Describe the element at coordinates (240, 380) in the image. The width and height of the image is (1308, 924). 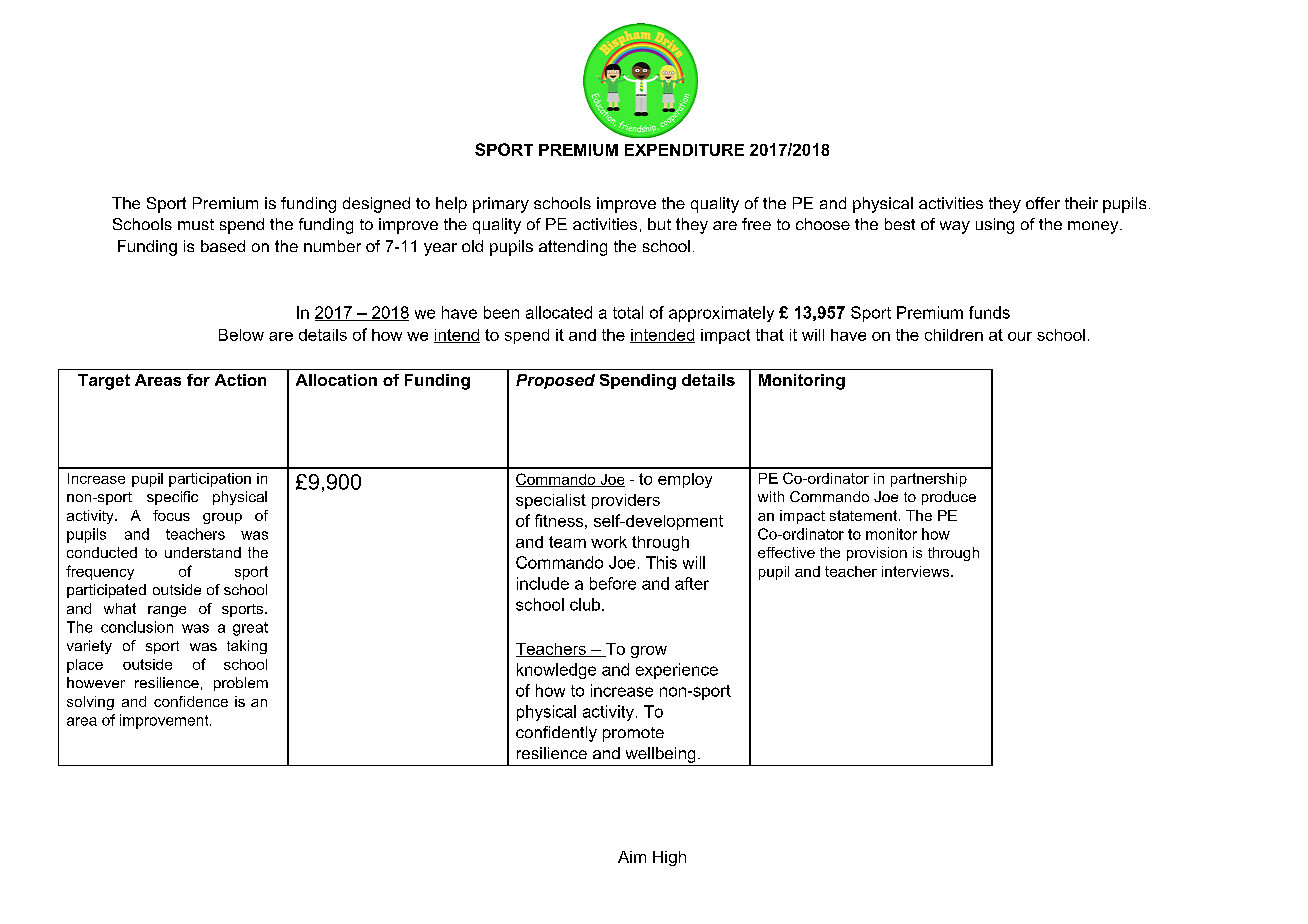
I see `Action` at that location.
